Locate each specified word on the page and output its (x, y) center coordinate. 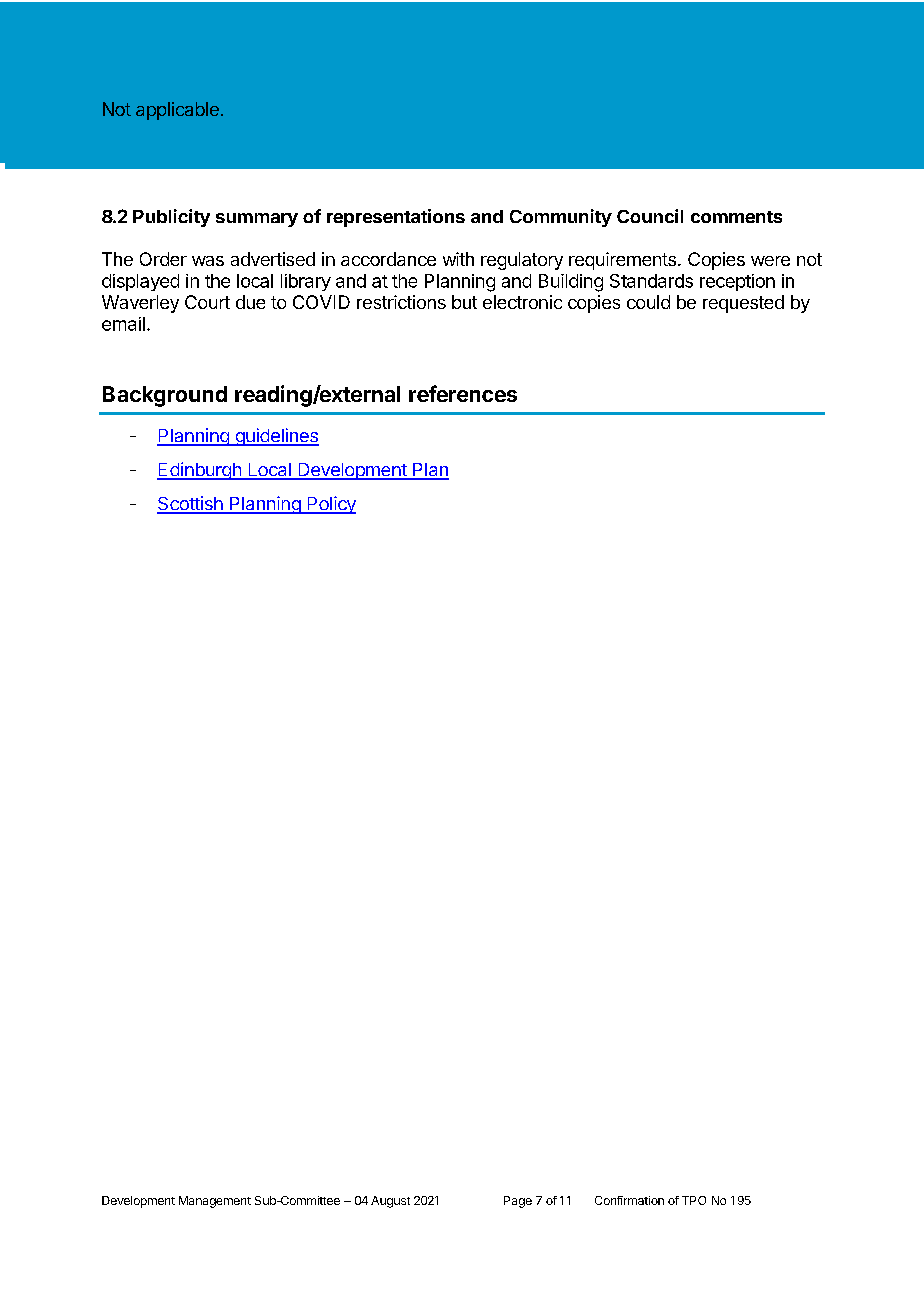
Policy (330, 505)
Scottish (191, 504)
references (463, 393)
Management (215, 1202)
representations (396, 218)
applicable (177, 111)
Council (650, 216)
